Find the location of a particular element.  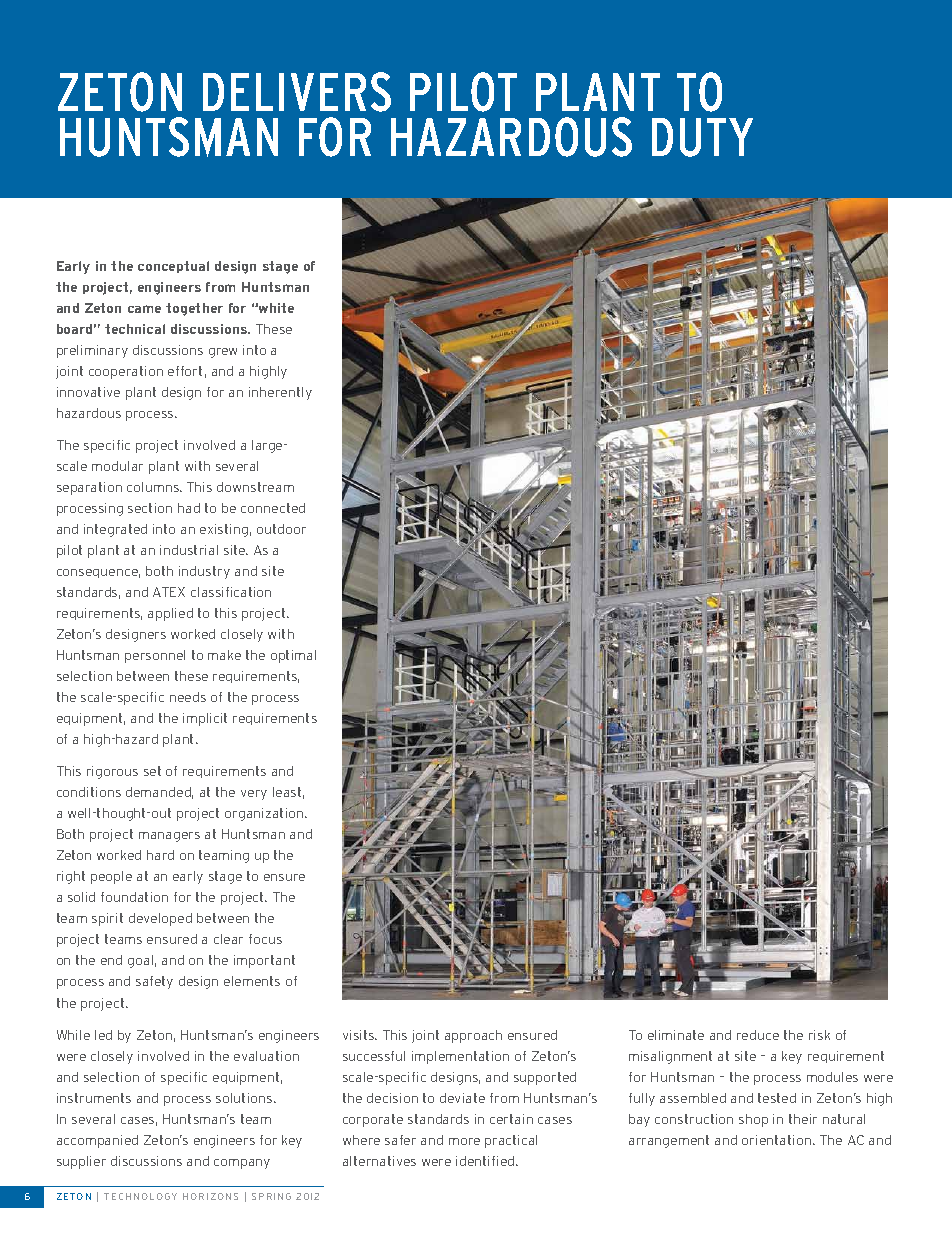

grew is located at coordinates (223, 353).
